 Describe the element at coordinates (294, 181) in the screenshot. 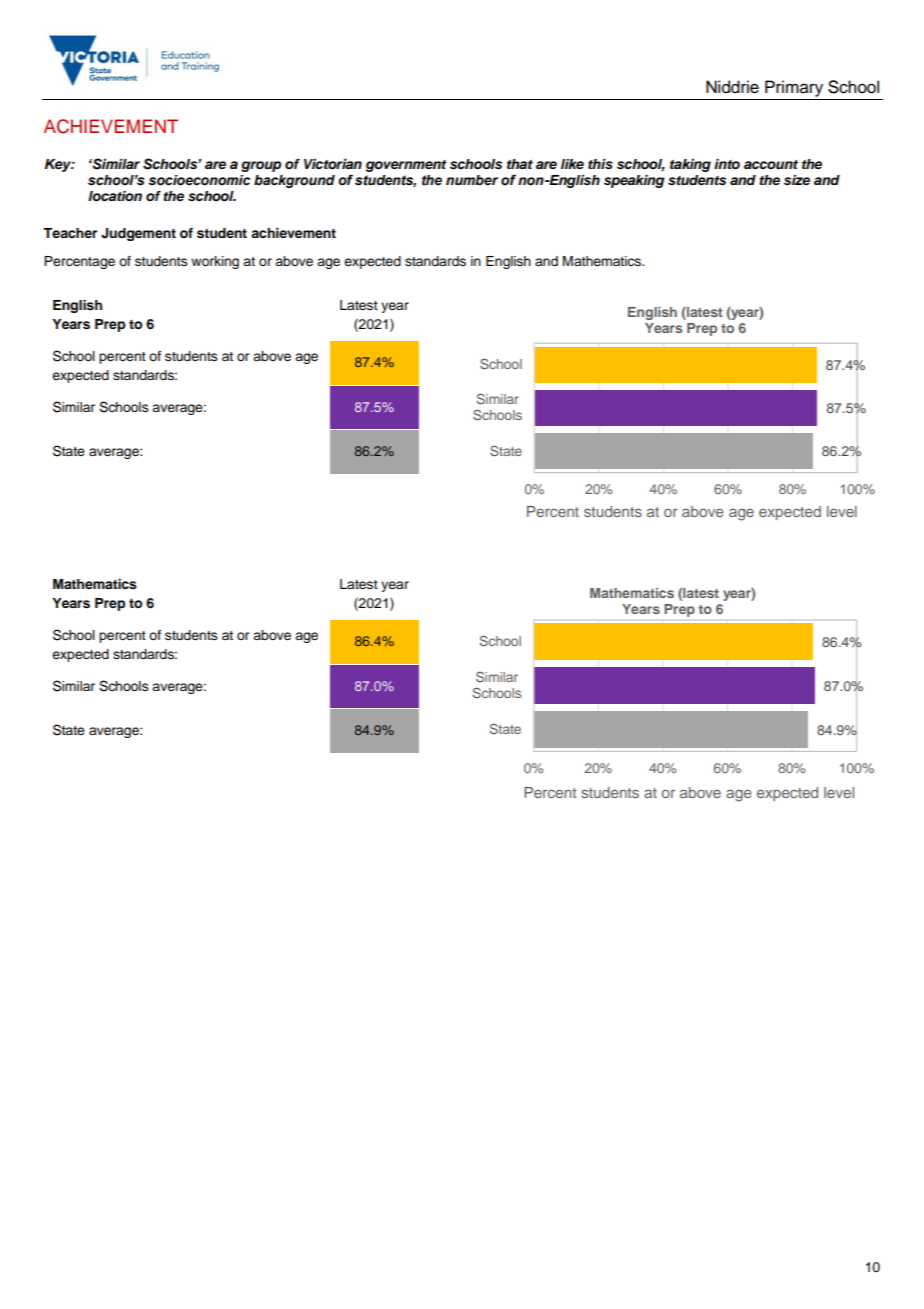

I see `background` at that location.
